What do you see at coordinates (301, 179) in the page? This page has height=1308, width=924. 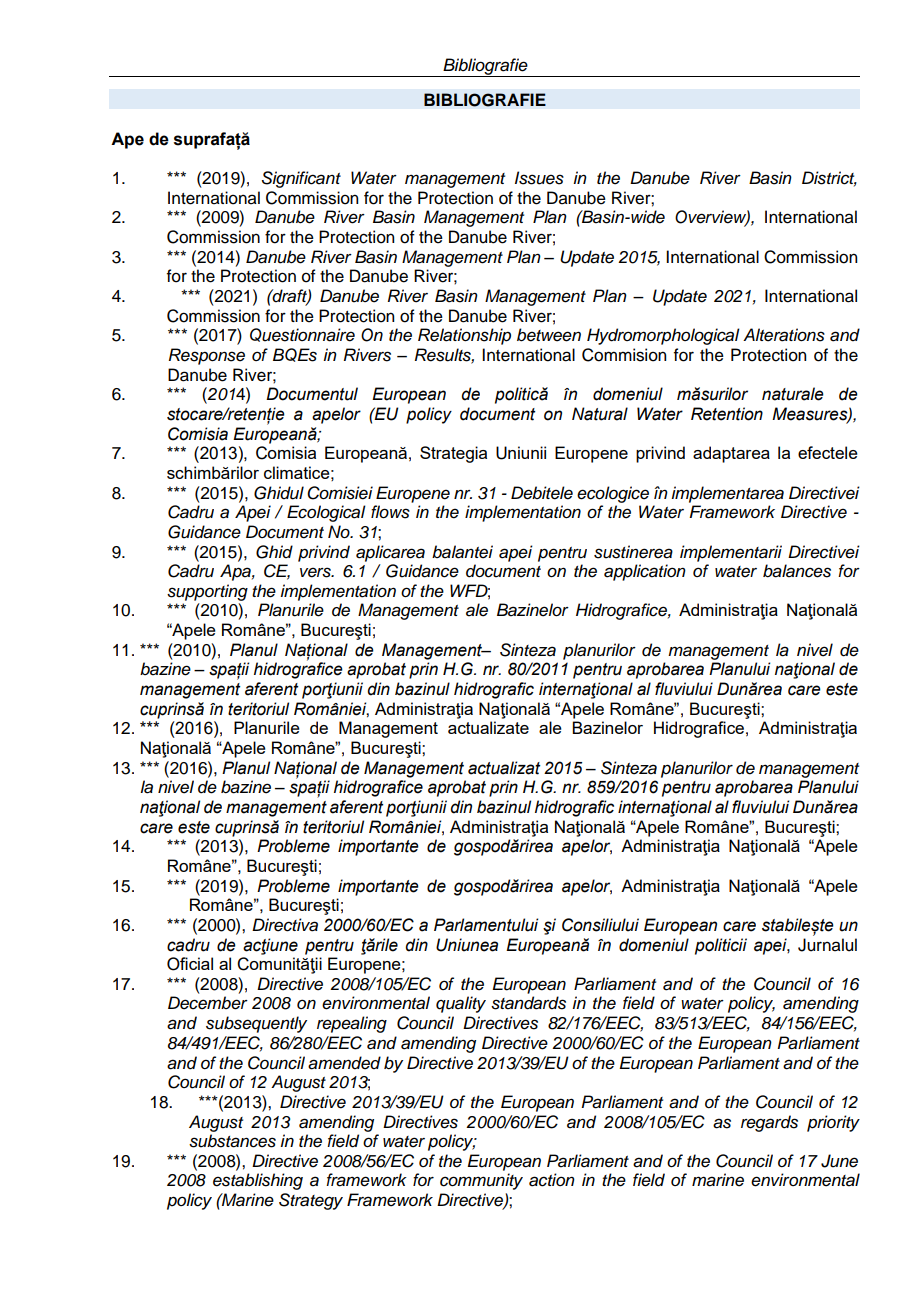 I see `Significant` at bounding box center [301, 179].
